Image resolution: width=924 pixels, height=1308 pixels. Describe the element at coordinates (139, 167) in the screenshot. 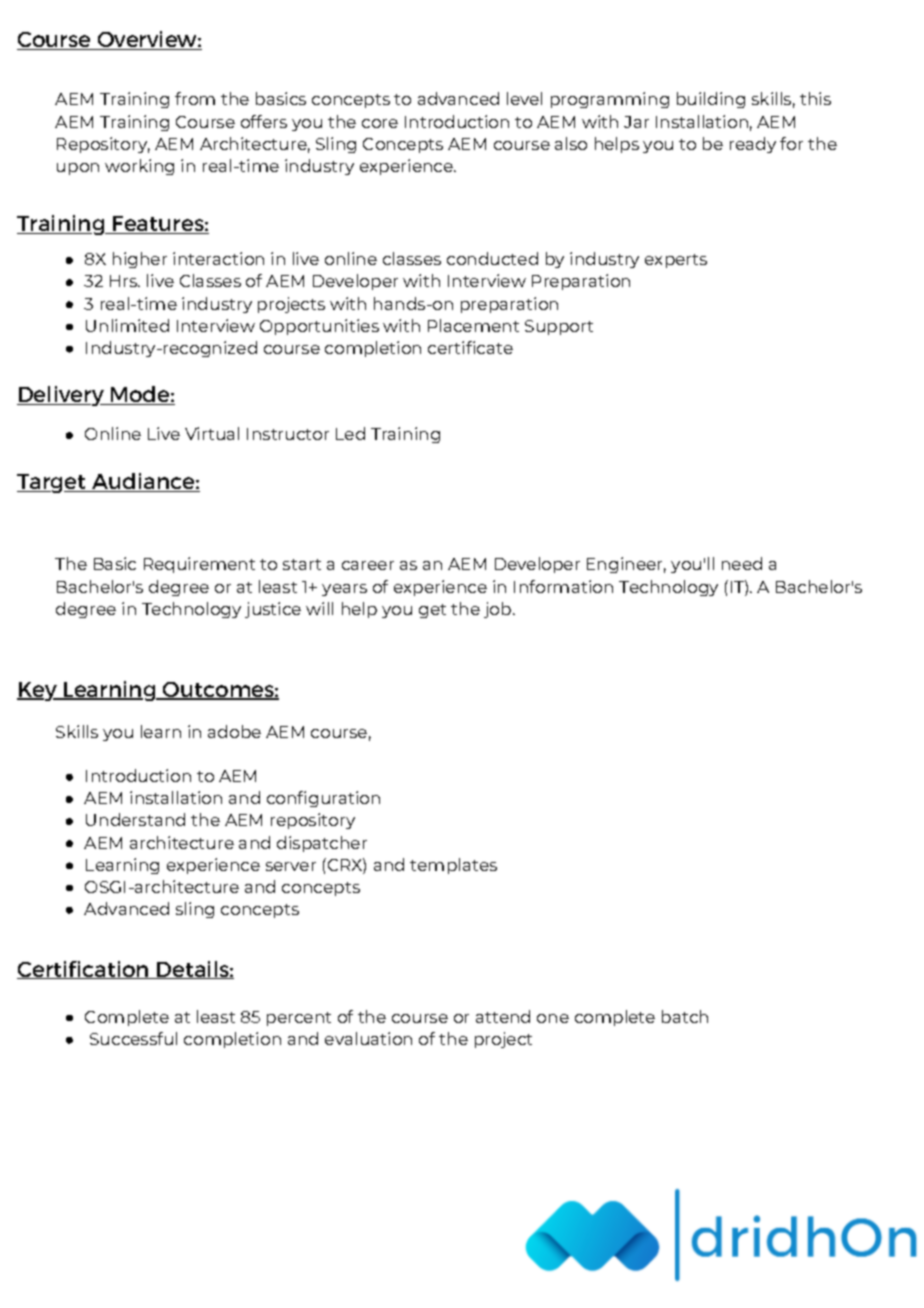

I see `working` at that location.
